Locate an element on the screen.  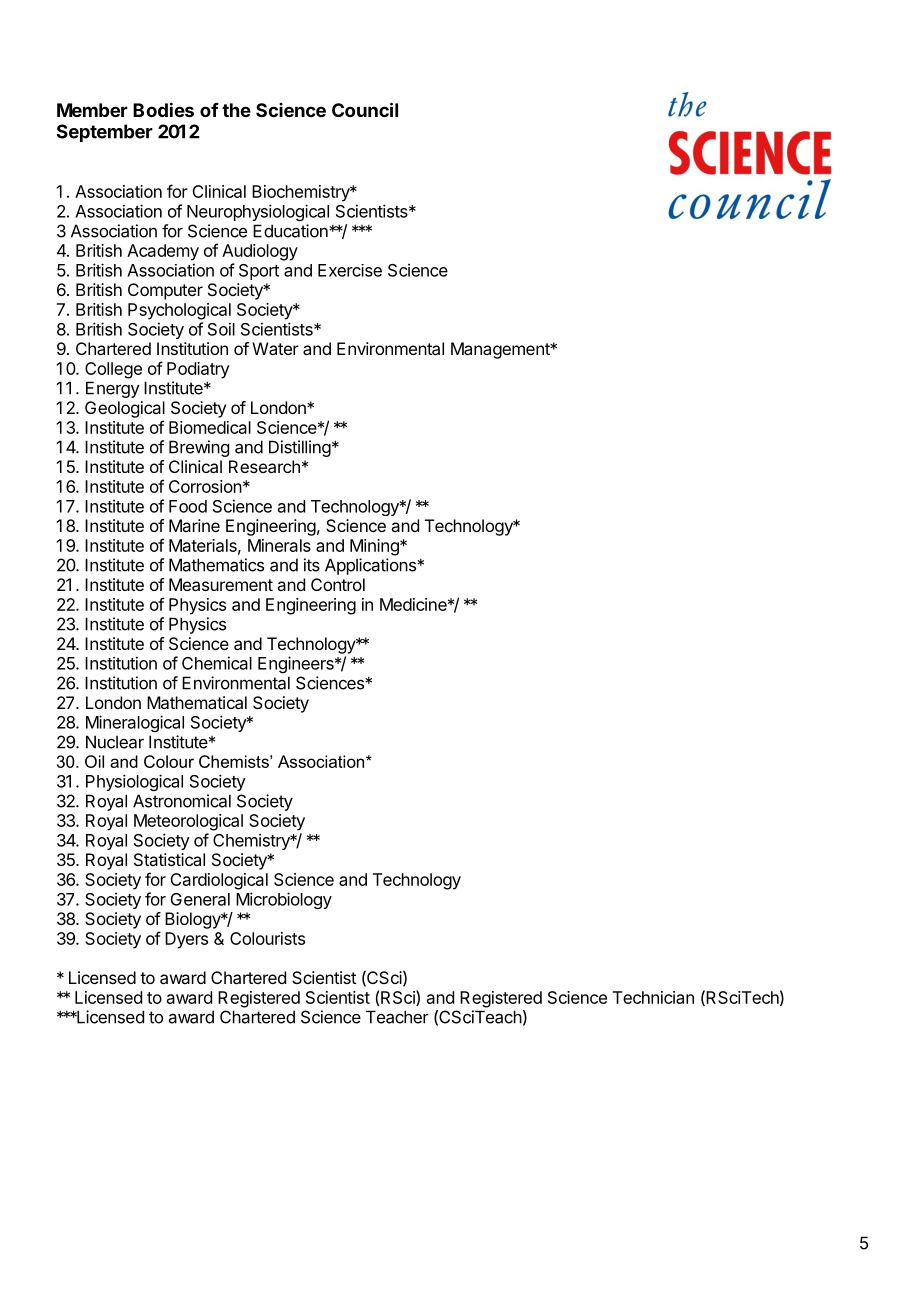
Technician is located at coordinates (653, 997).
